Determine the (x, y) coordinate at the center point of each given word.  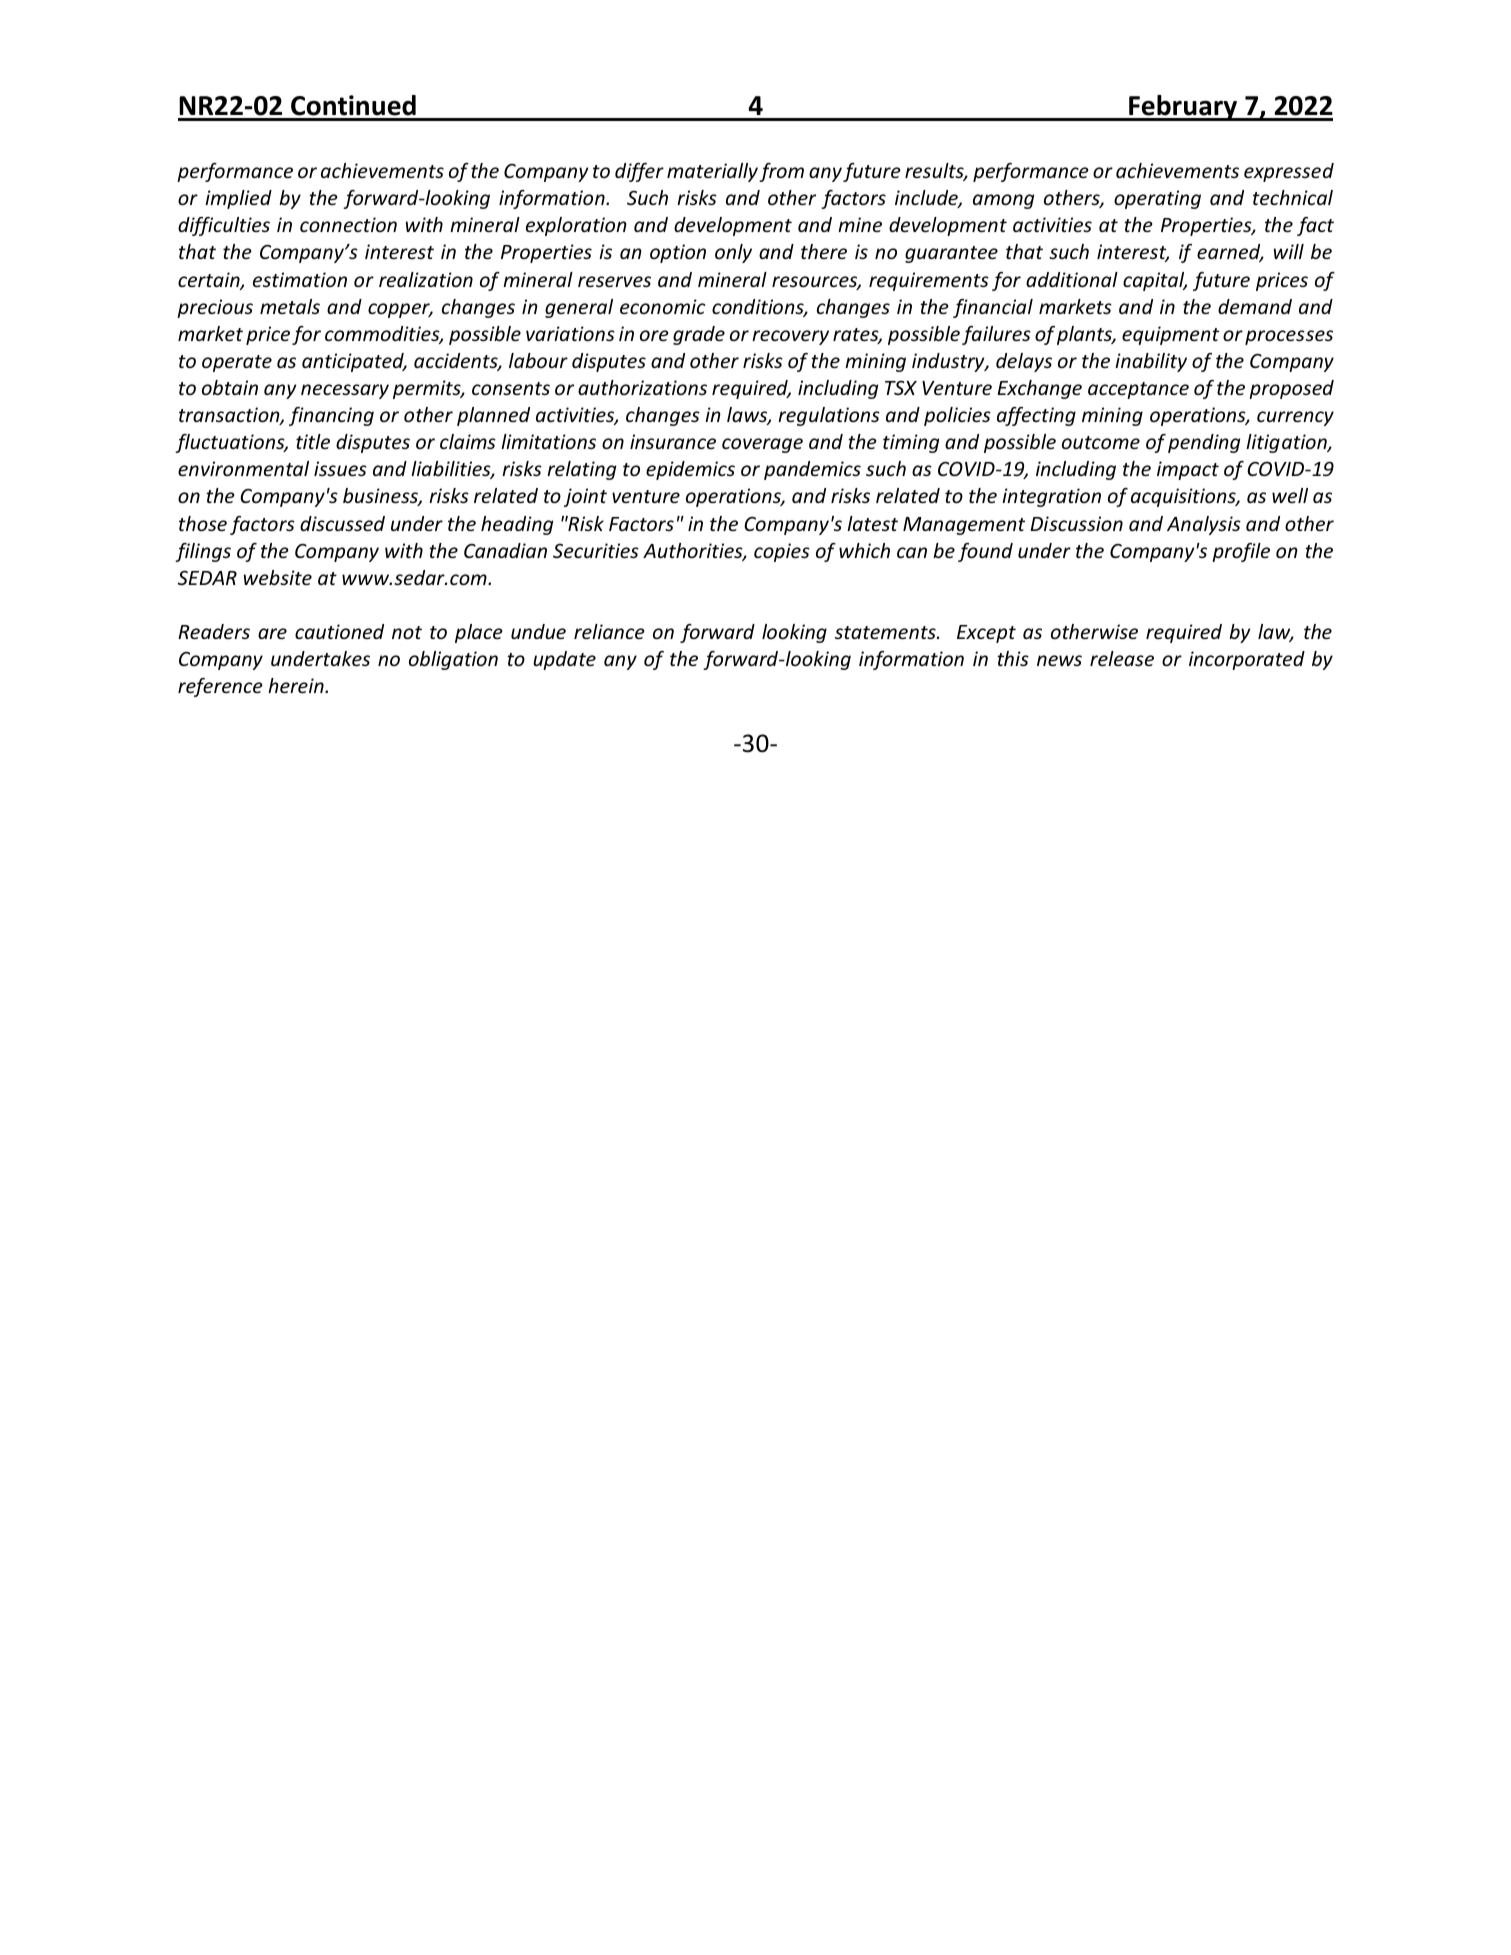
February (1183, 108)
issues (340, 468)
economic (662, 306)
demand (1255, 306)
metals (290, 306)
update (564, 660)
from (781, 172)
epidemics (690, 470)
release (1122, 658)
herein (297, 685)
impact (1188, 470)
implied (238, 199)
